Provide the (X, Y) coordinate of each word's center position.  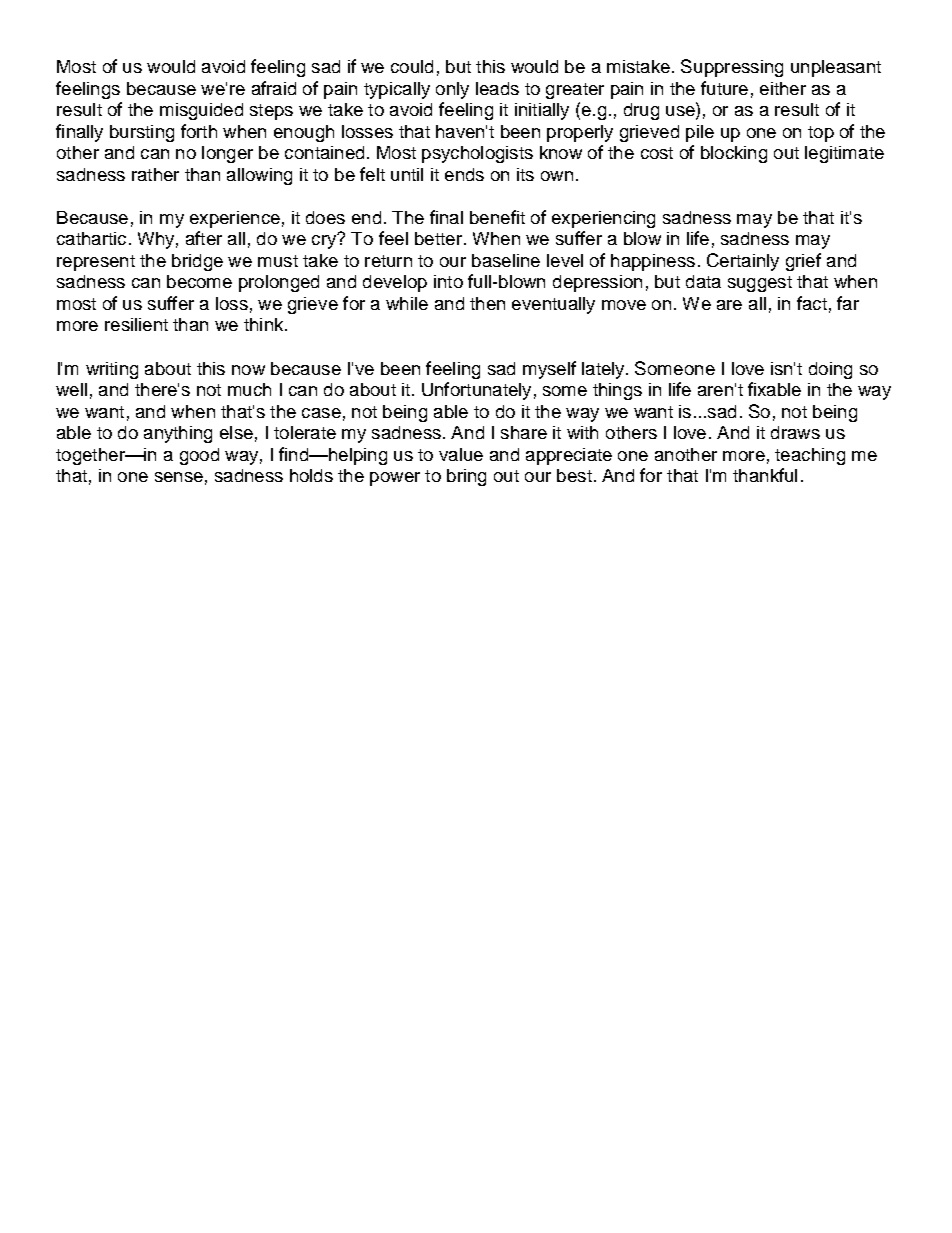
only (452, 90)
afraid (274, 88)
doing (830, 370)
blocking (734, 154)
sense (179, 477)
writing (112, 370)
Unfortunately (476, 391)
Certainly (743, 262)
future (724, 88)
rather (155, 174)
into (448, 281)
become (199, 281)
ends (464, 174)
